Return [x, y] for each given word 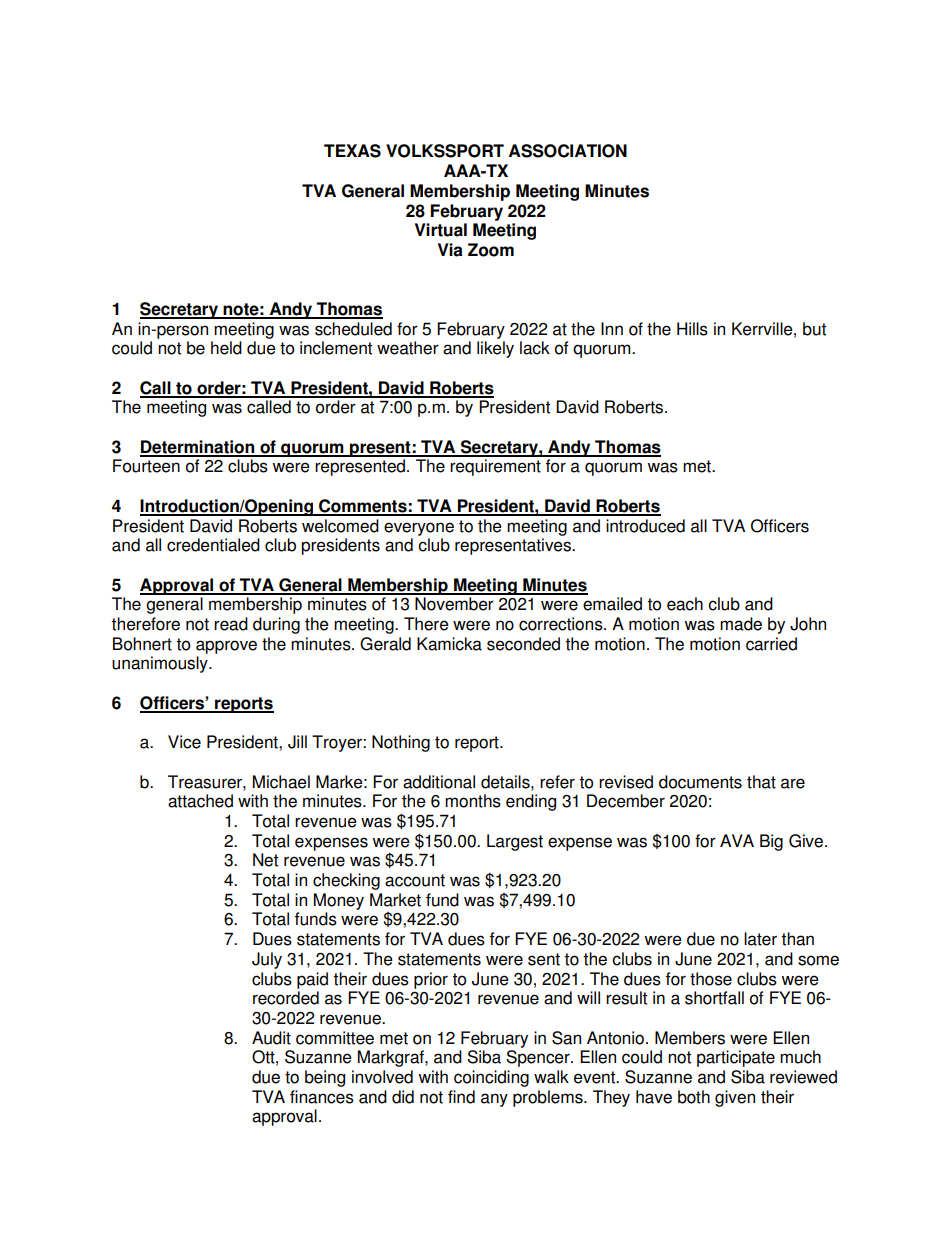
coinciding [491, 1078]
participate [736, 1058]
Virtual [441, 230]
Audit [271, 1038]
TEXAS [352, 151]
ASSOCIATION [568, 151]
